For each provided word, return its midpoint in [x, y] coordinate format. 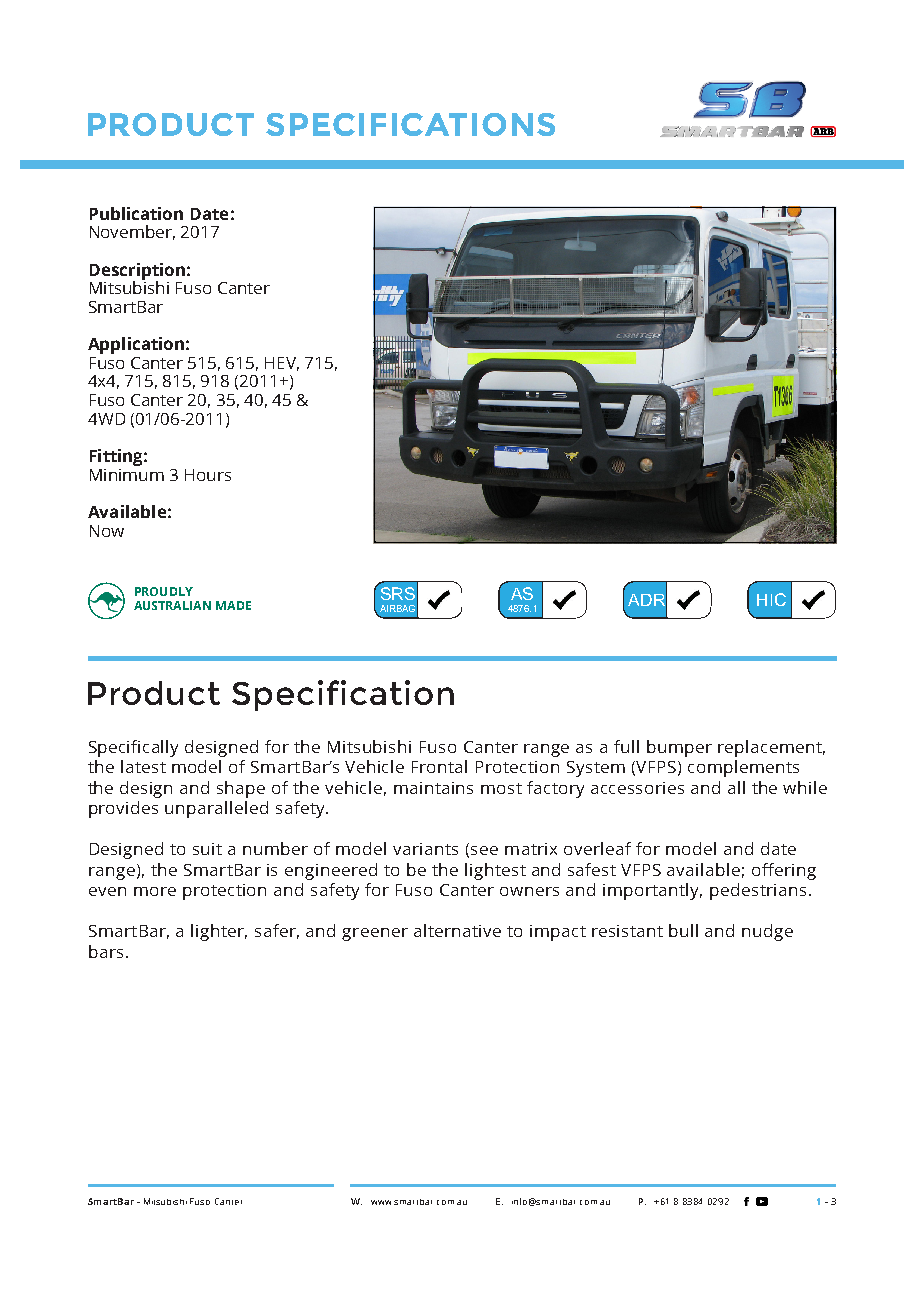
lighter [219, 932]
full [626, 746]
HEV [282, 364]
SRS [398, 593]
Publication [136, 213]
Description [137, 272]
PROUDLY [164, 591]
